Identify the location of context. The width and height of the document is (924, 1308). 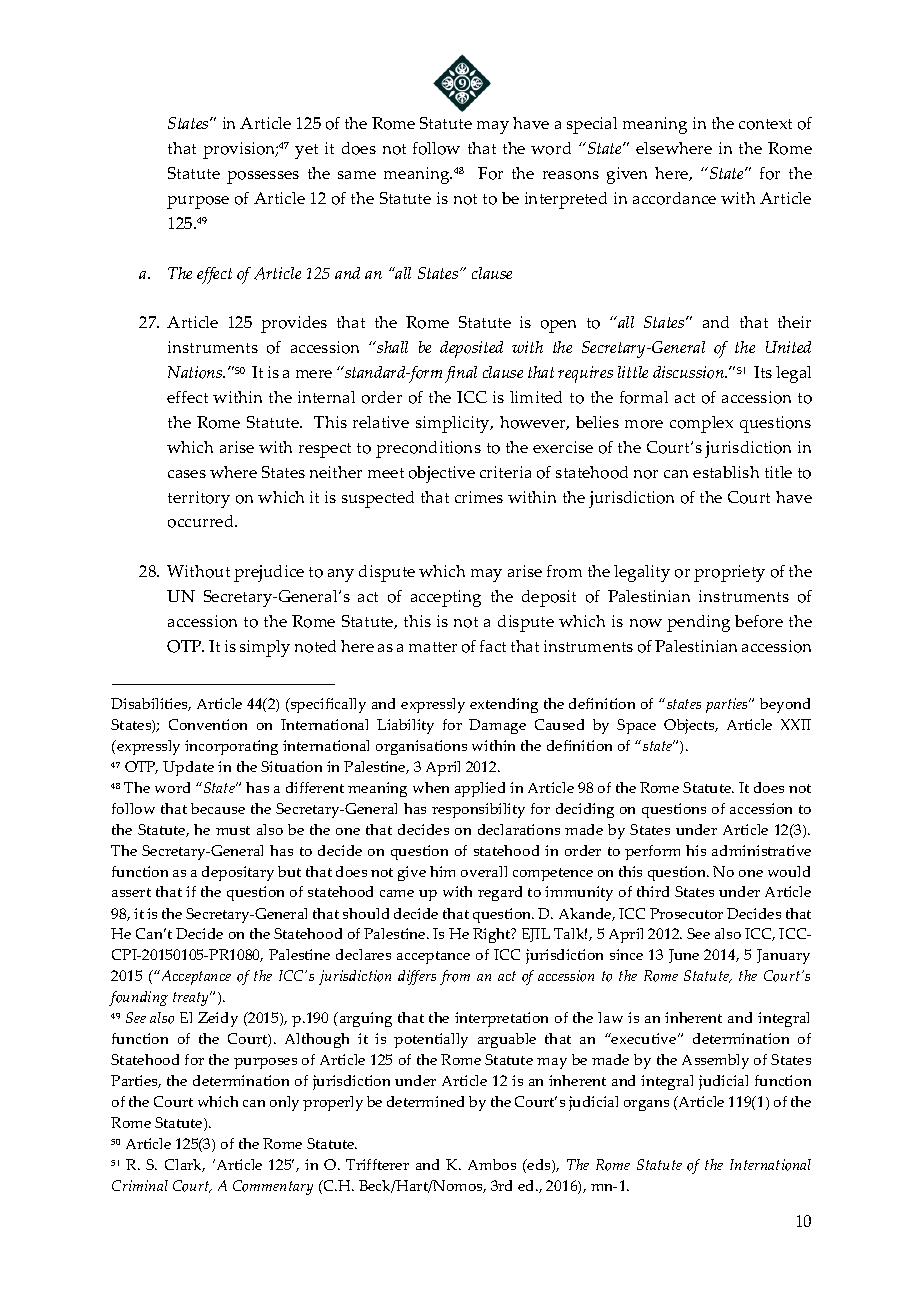
(765, 124).
